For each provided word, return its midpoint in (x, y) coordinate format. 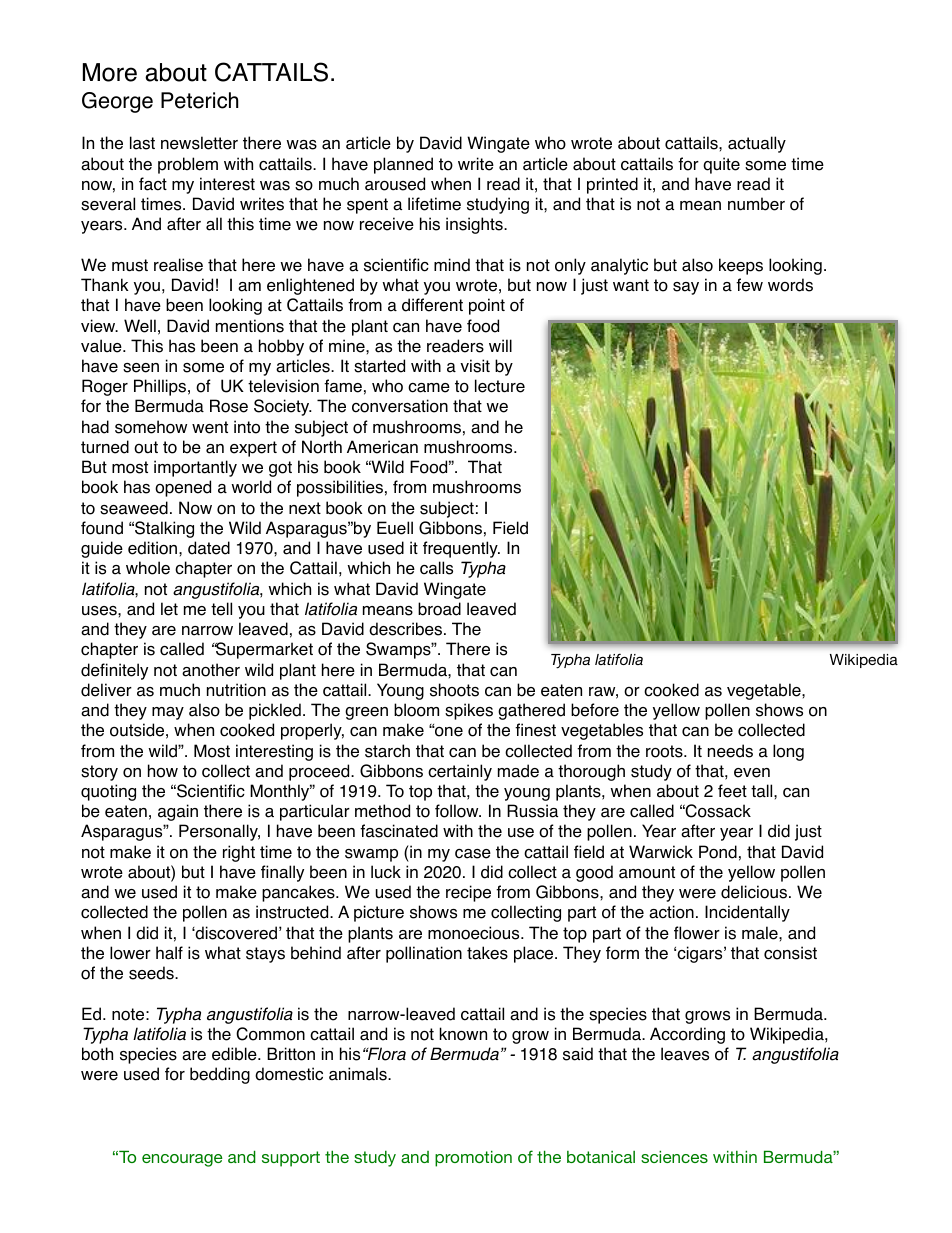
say (686, 288)
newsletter (199, 143)
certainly (460, 772)
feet (732, 791)
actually (757, 144)
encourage (182, 1160)
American (382, 447)
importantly (195, 468)
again (178, 812)
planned (403, 165)
